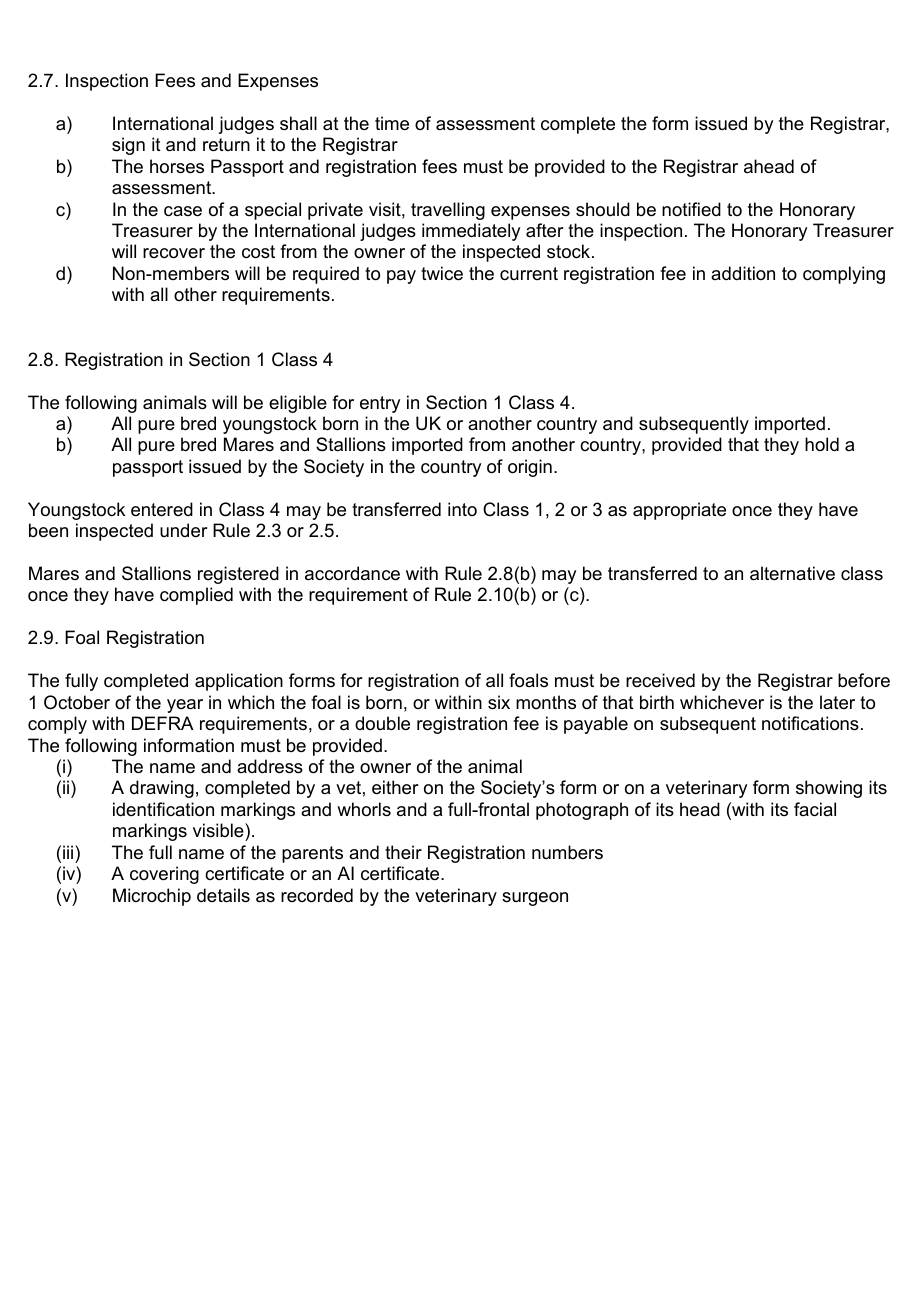 This document has width=924, height=1308. I want to click on later, so click(837, 702).
